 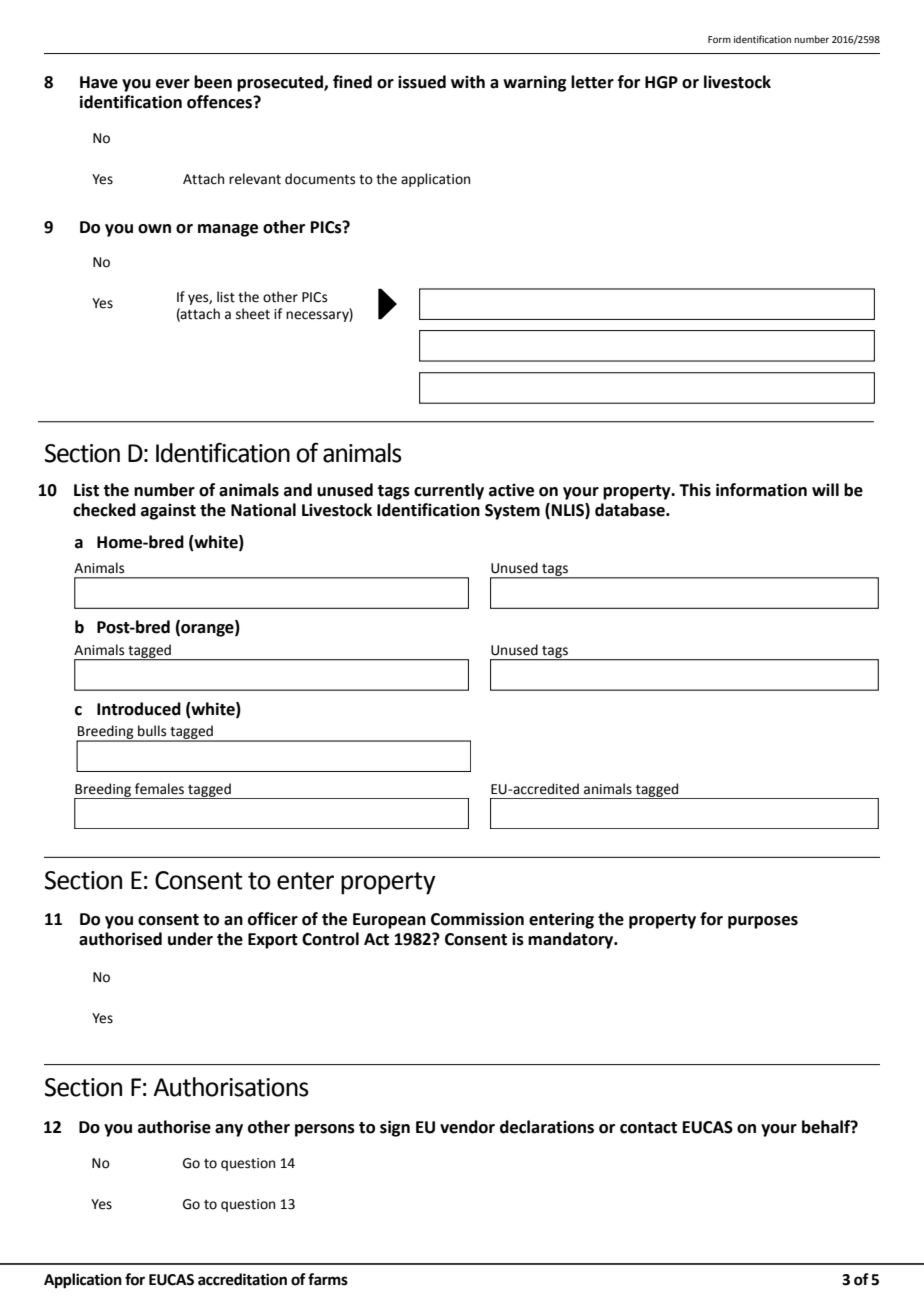 I want to click on System, so click(x=512, y=512).
